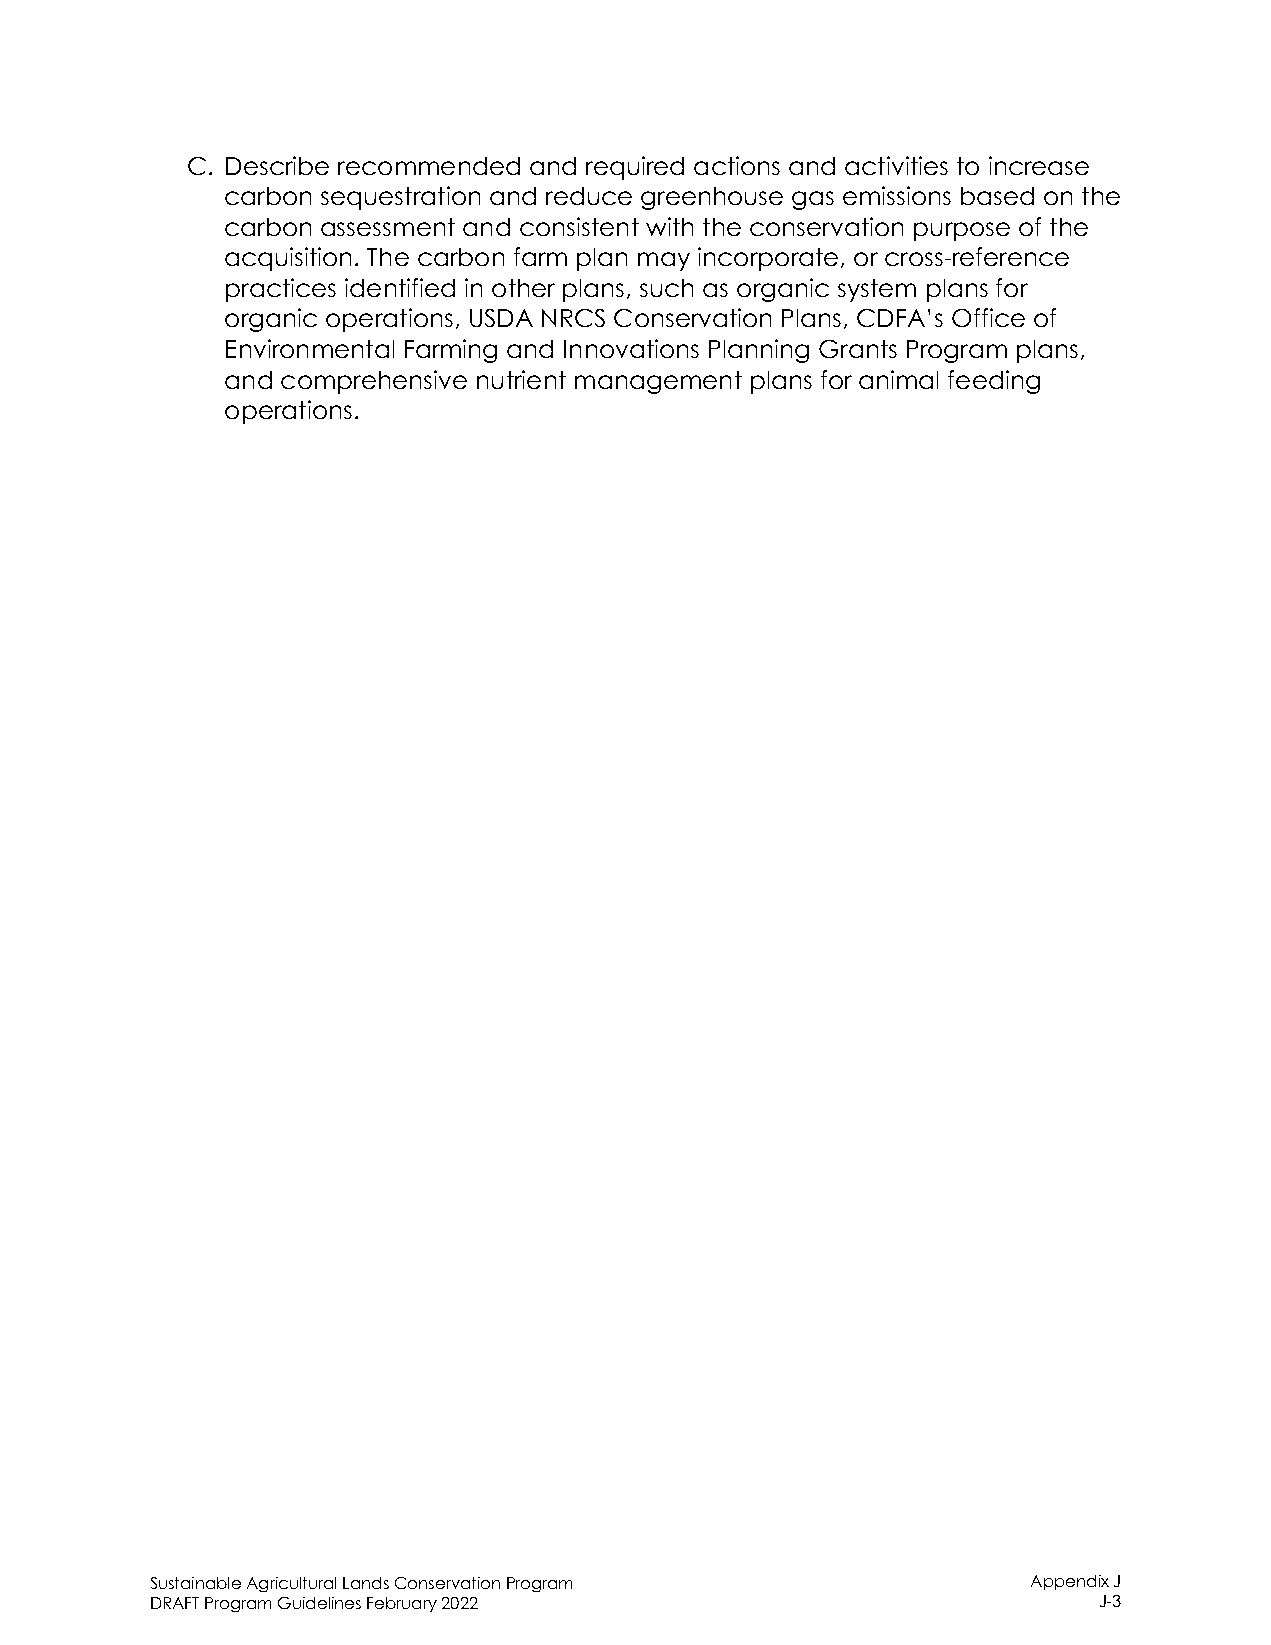 The height and width of the image is (1645, 1271). I want to click on animal, so click(898, 379).
